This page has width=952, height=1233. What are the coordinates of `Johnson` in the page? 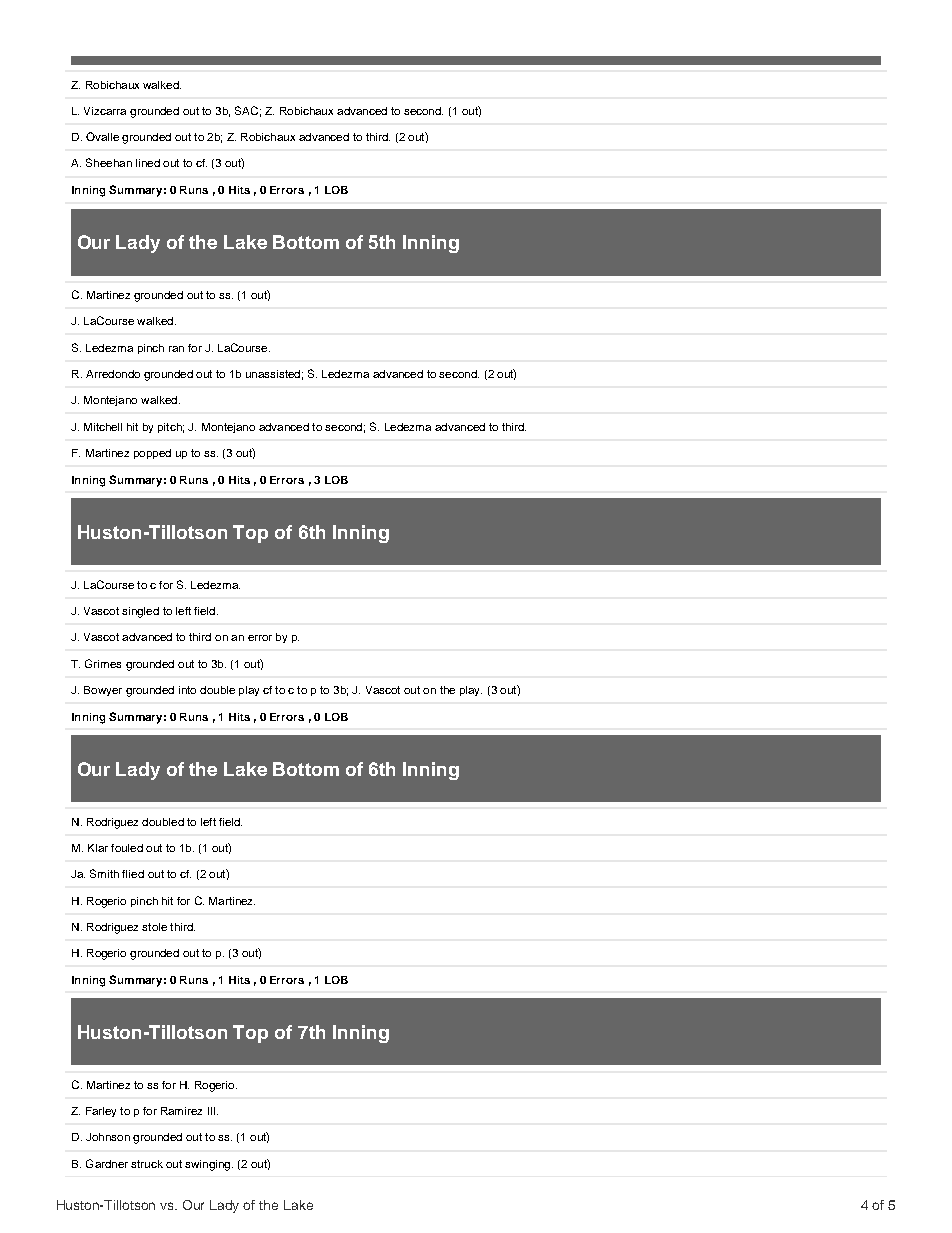 It's located at (108, 1137).
